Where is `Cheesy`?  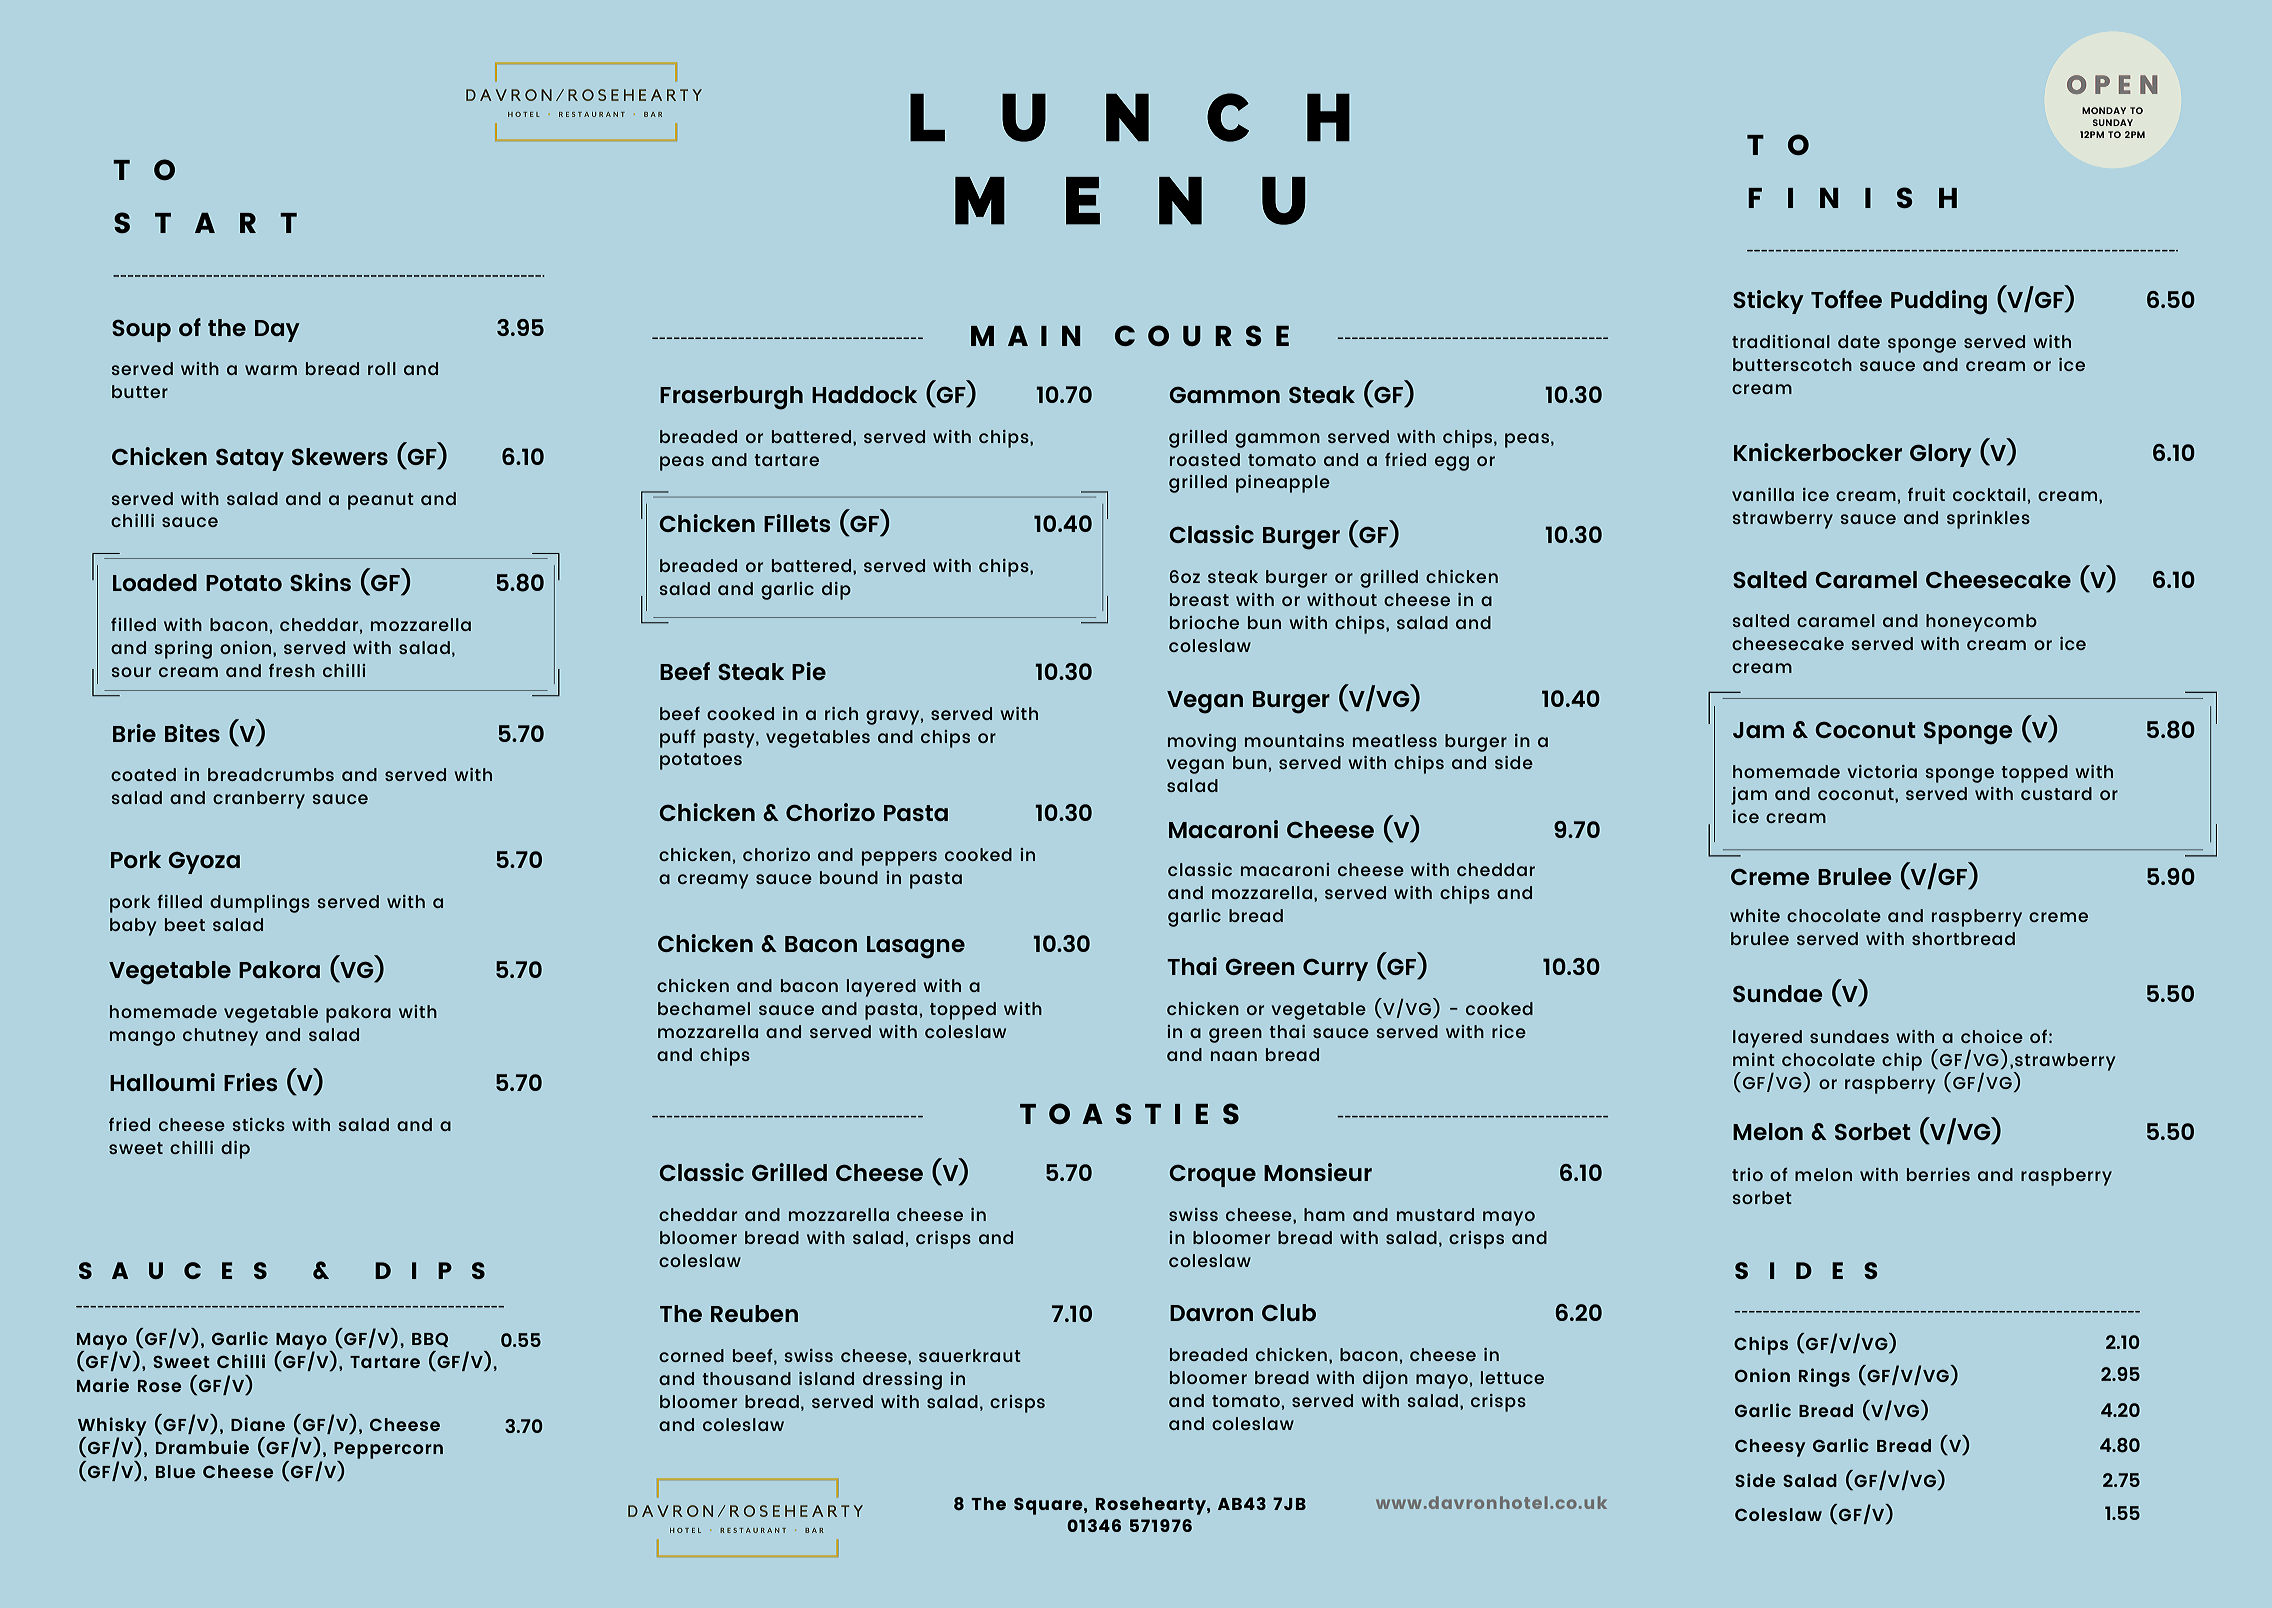
Cheesy is located at coordinates (1770, 1448).
